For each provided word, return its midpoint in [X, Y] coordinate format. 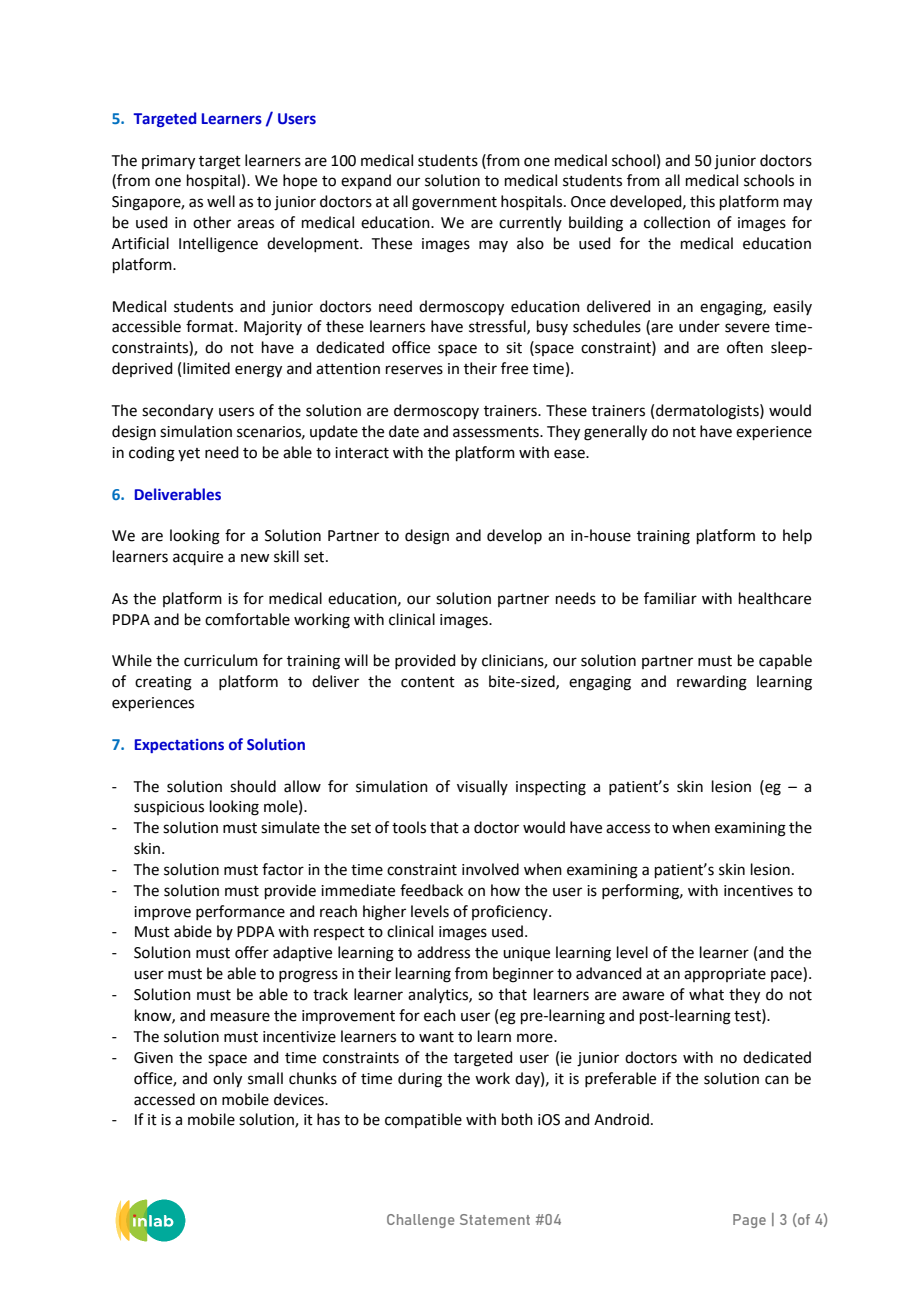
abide [193, 931]
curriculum [221, 660]
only [227, 1080]
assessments [497, 432]
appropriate [725, 975]
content [428, 682]
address [443, 952]
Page [749, 1221]
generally [615, 433]
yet [189, 454]
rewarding [712, 683]
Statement [495, 1219]
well [221, 201]
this [702, 201]
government [454, 204]
